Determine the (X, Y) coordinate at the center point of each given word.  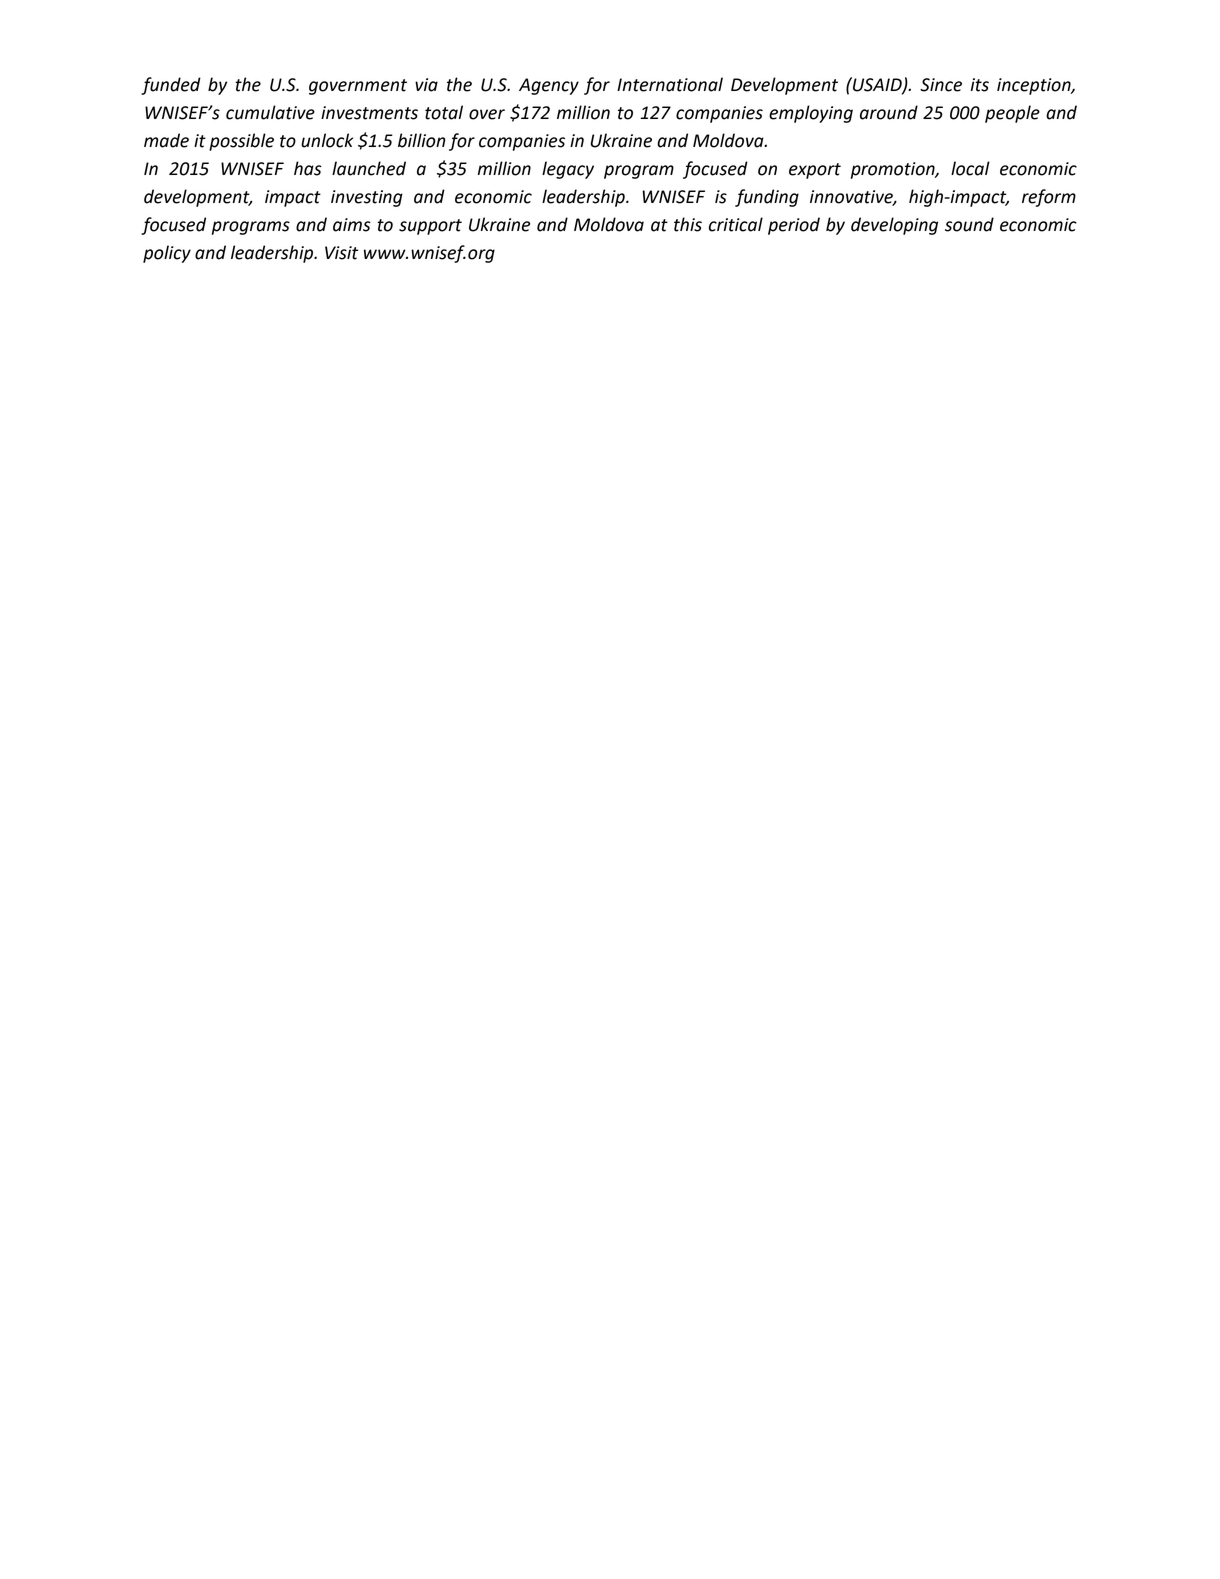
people (1012, 114)
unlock (327, 140)
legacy (568, 170)
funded (171, 86)
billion (421, 140)
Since (941, 85)
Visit (341, 253)
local (970, 168)
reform (1049, 198)
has (308, 168)
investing (367, 198)
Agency (549, 86)
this (688, 224)
